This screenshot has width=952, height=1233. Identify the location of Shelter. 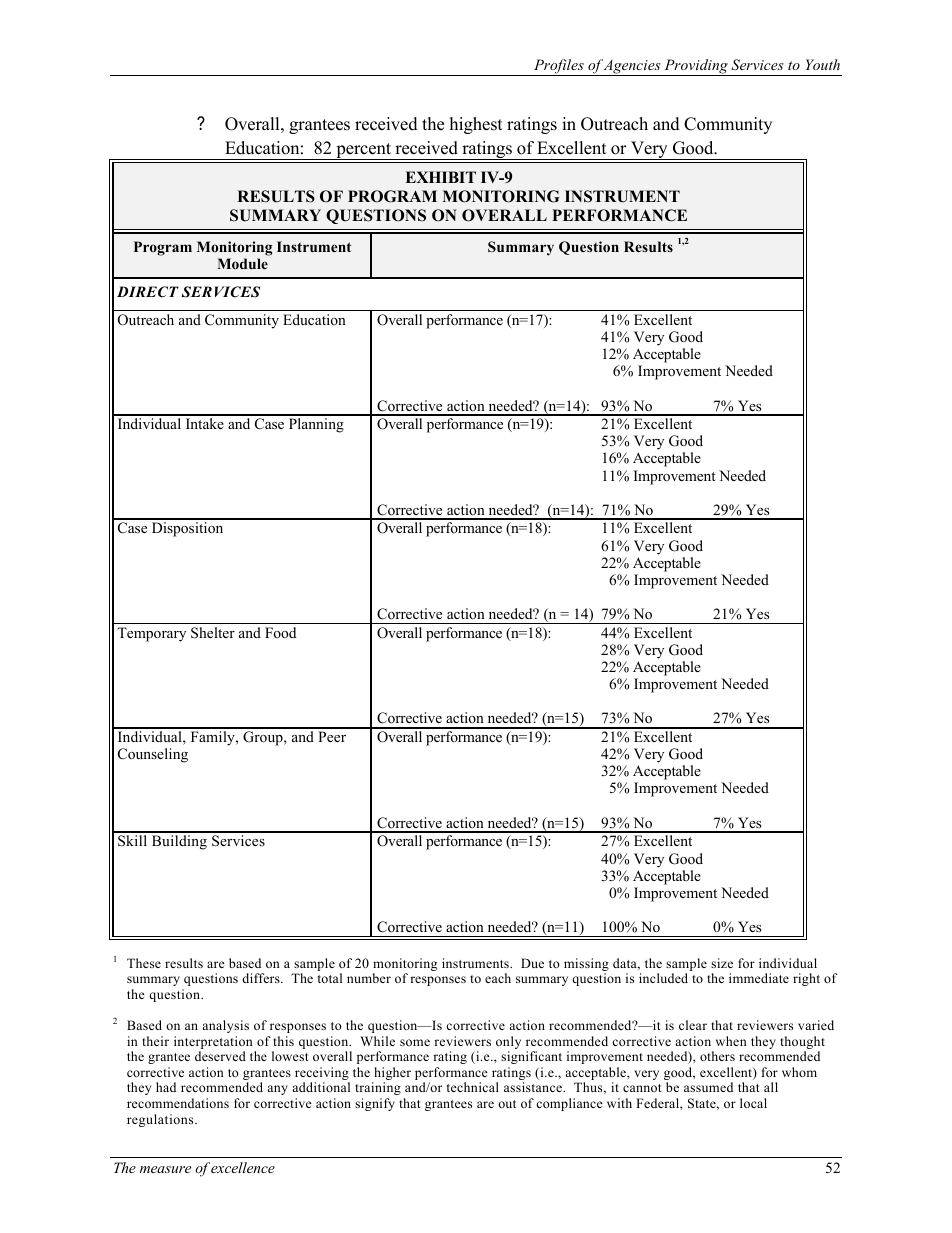
(213, 633).
